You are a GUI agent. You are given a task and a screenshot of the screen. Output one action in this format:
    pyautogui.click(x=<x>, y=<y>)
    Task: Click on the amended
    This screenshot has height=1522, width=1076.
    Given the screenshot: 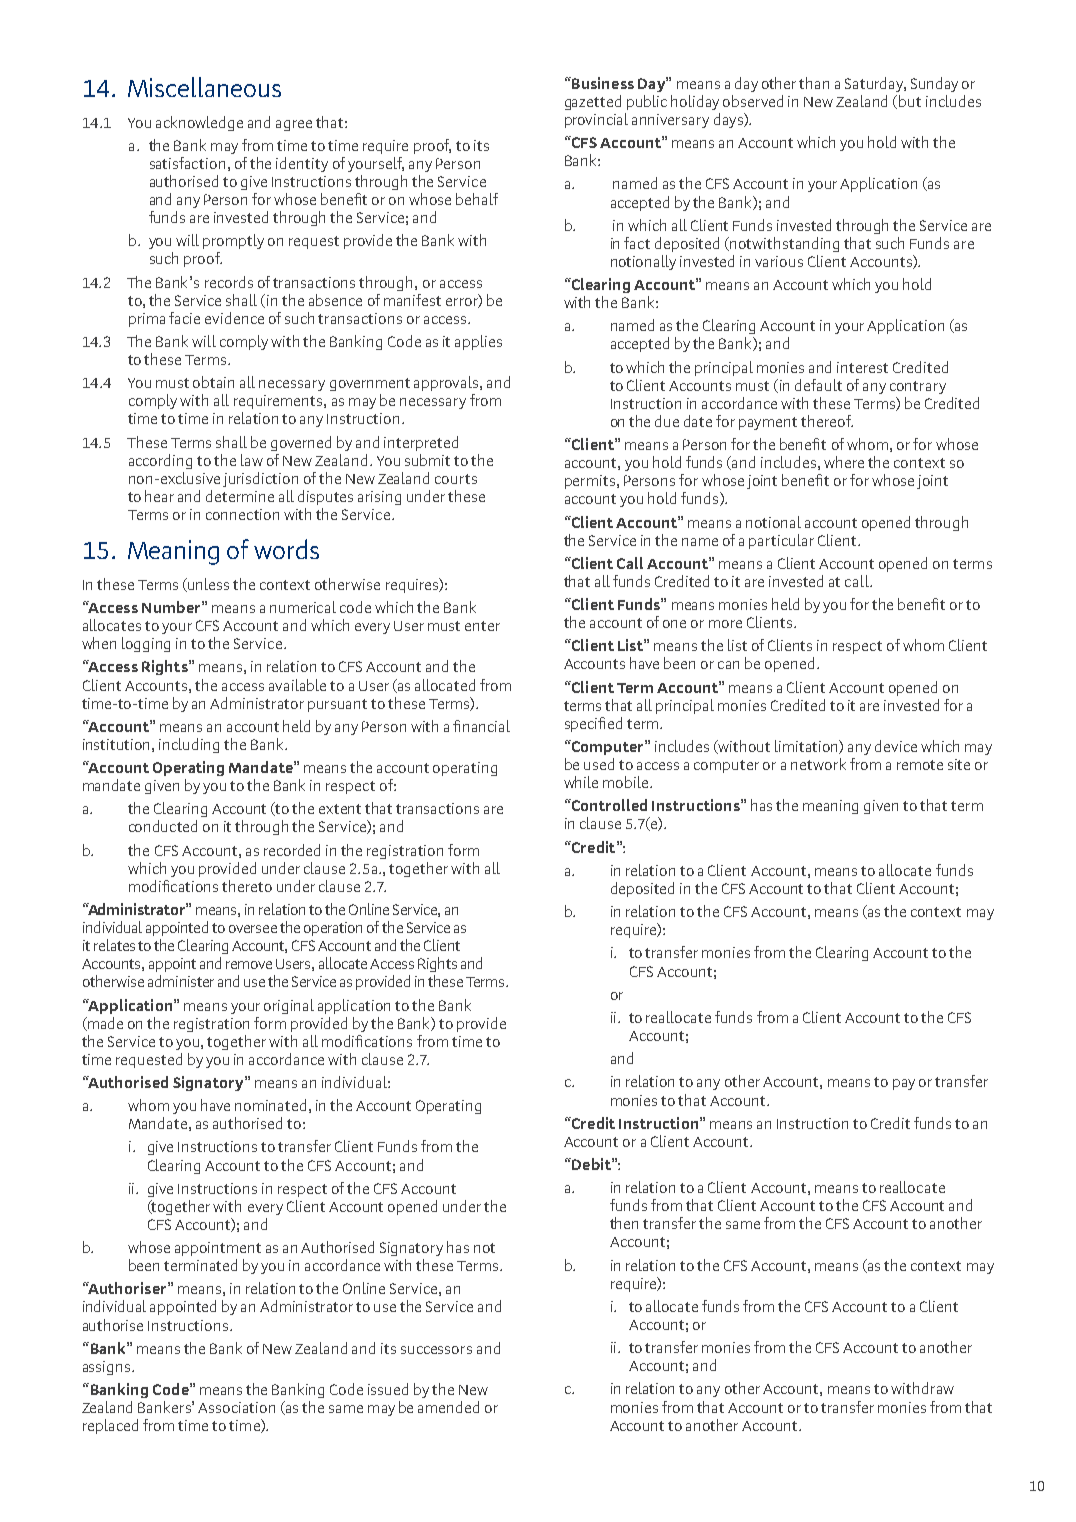 What is the action you would take?
    pyautogui.click(x=448, y=1407)
